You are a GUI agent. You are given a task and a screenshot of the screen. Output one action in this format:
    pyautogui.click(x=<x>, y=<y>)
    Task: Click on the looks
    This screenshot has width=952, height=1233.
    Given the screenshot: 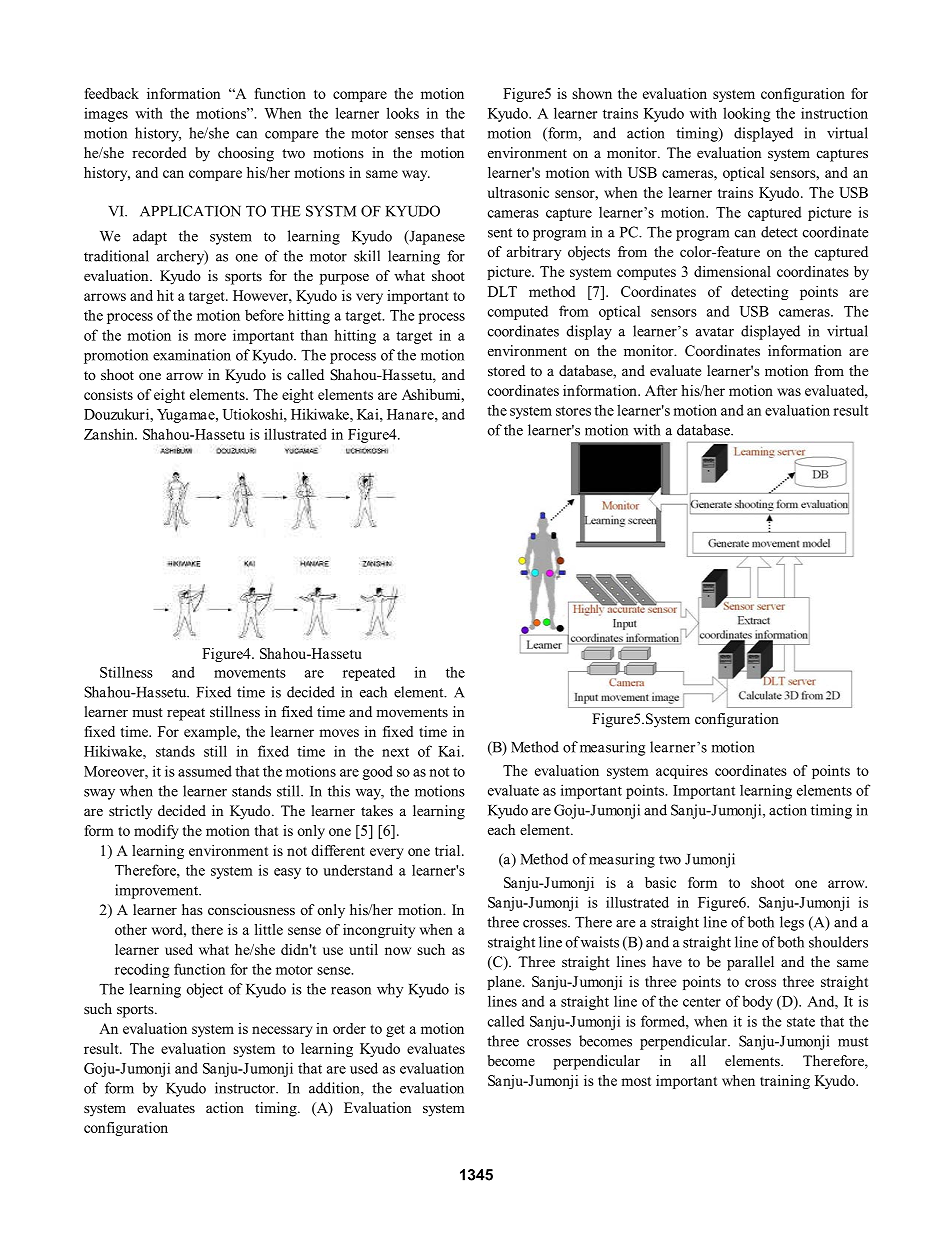 What is the action you would take?
    pyautogui.click(x=403, y=113)
